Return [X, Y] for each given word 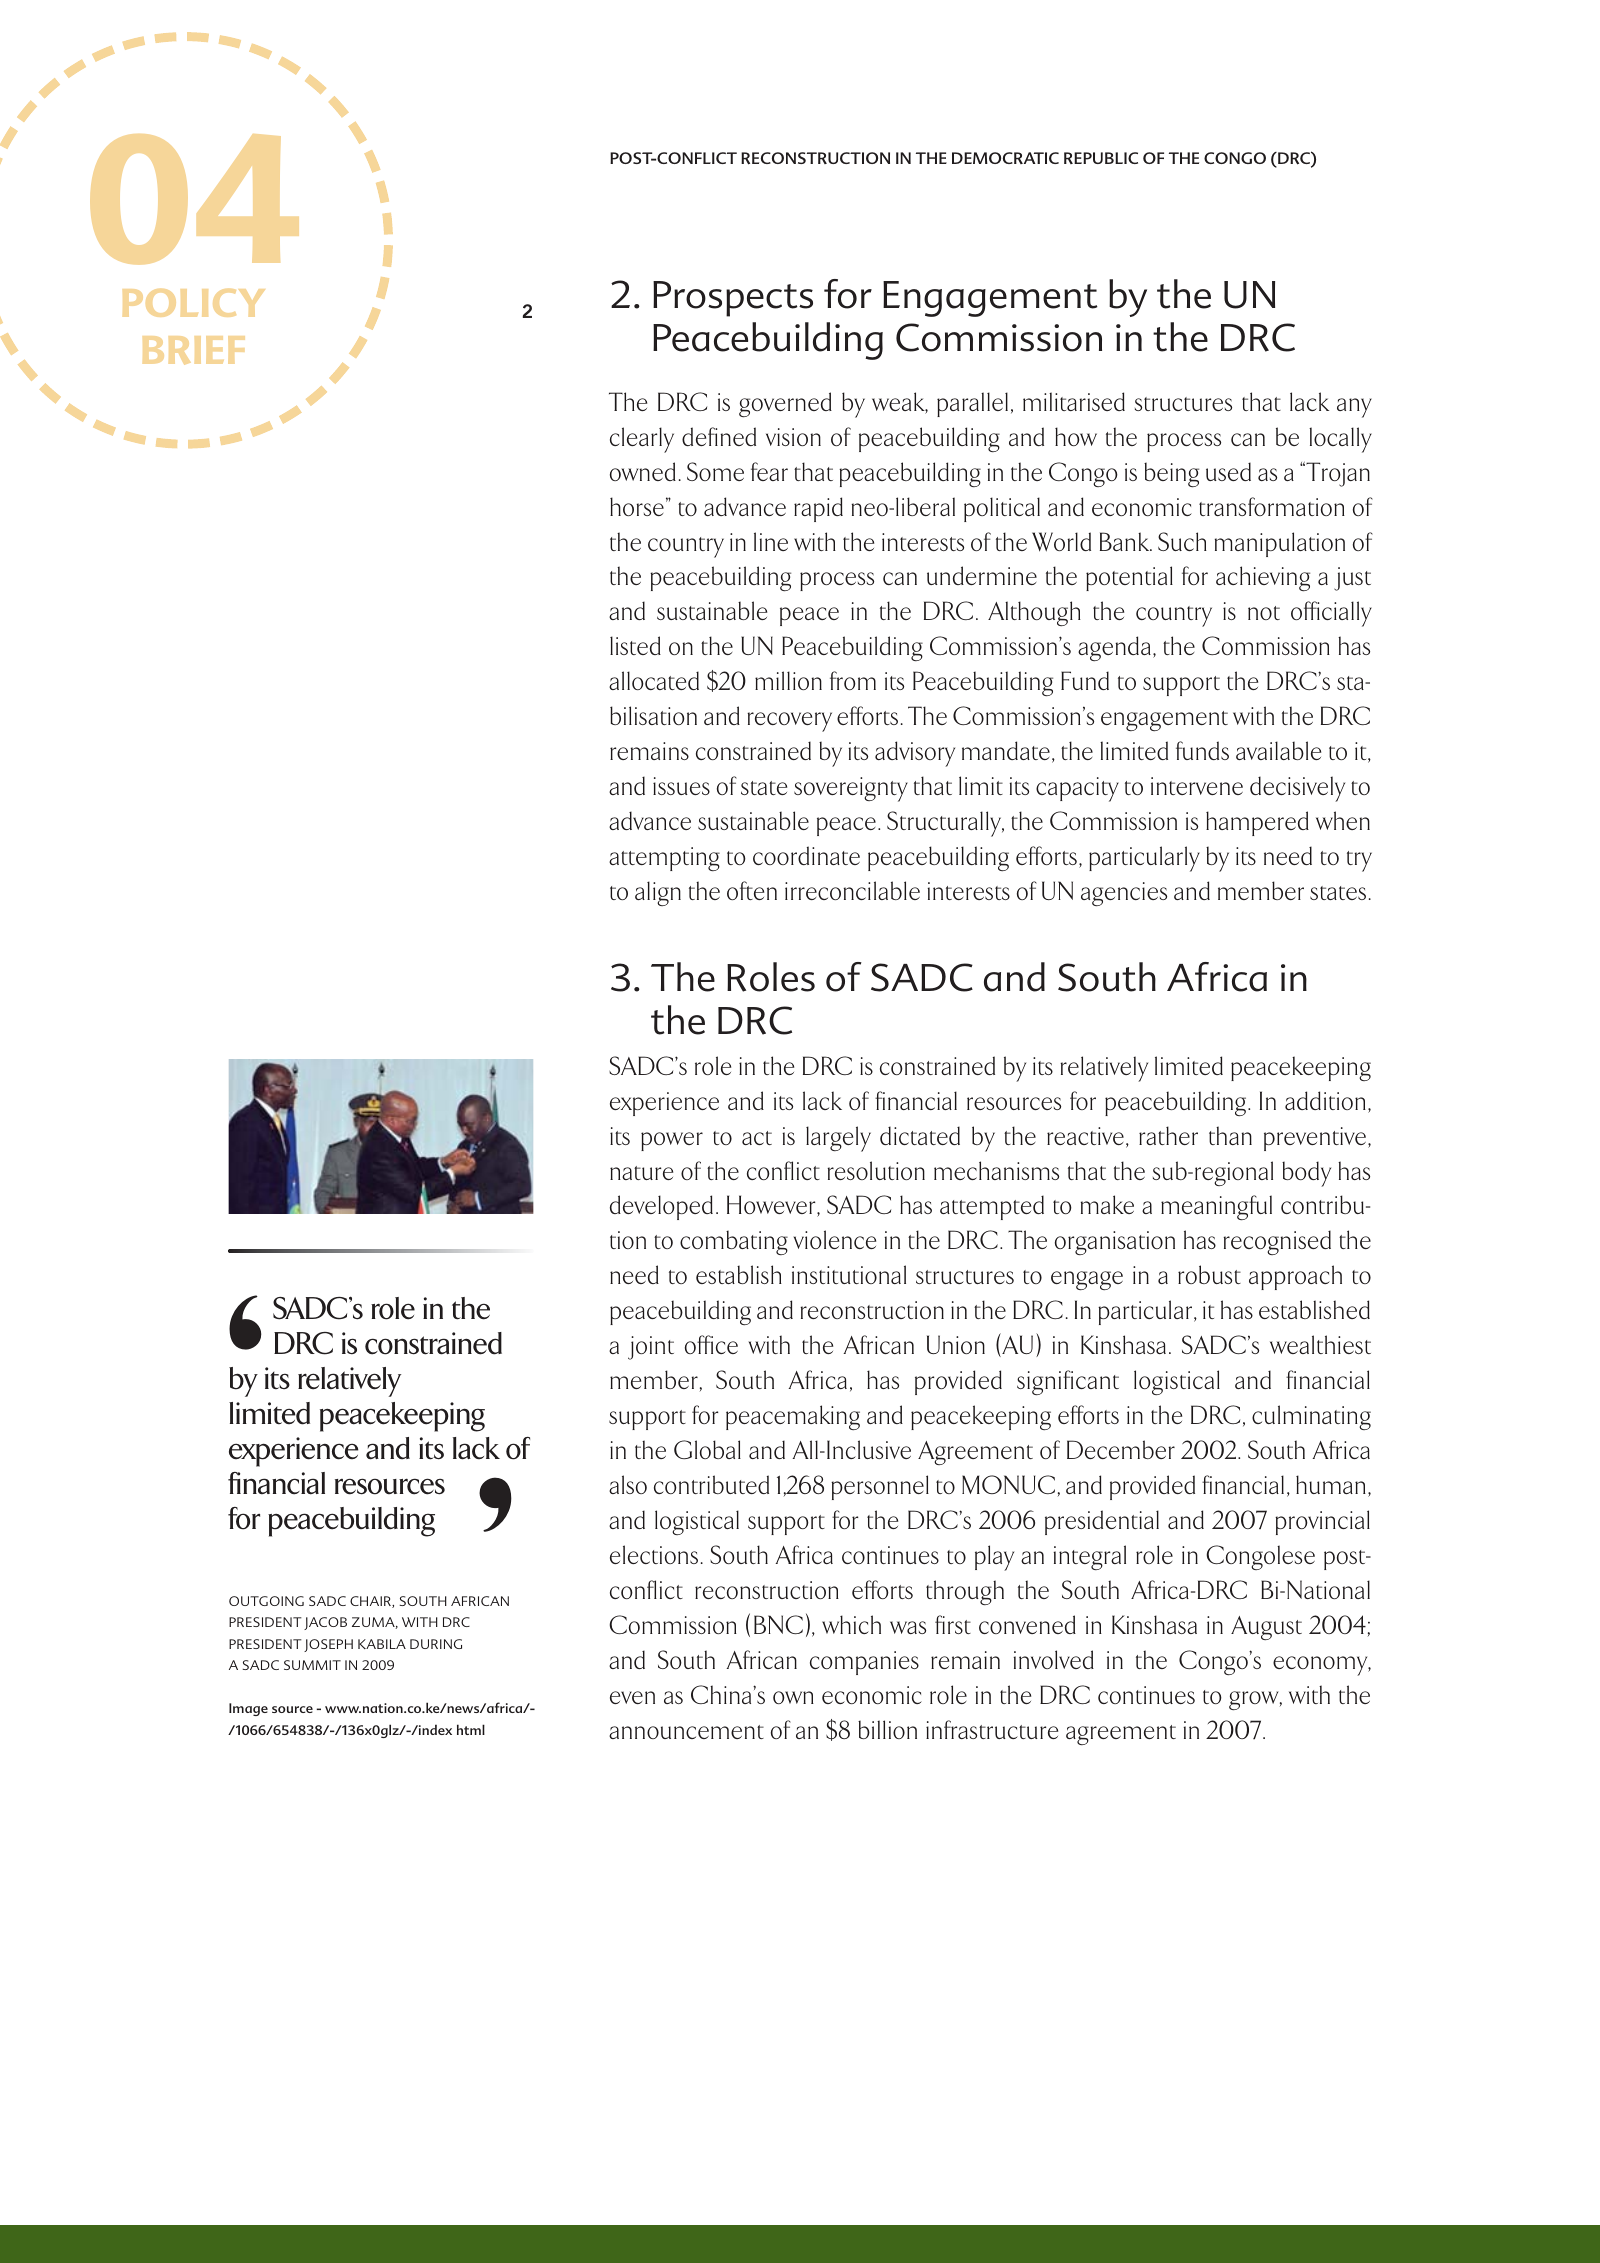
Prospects [733, 299]
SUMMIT [312, 1665]
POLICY [194, 303]
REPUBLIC [1101, 158]
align [658, 893]
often [752, 890]
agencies [1124, 894]
